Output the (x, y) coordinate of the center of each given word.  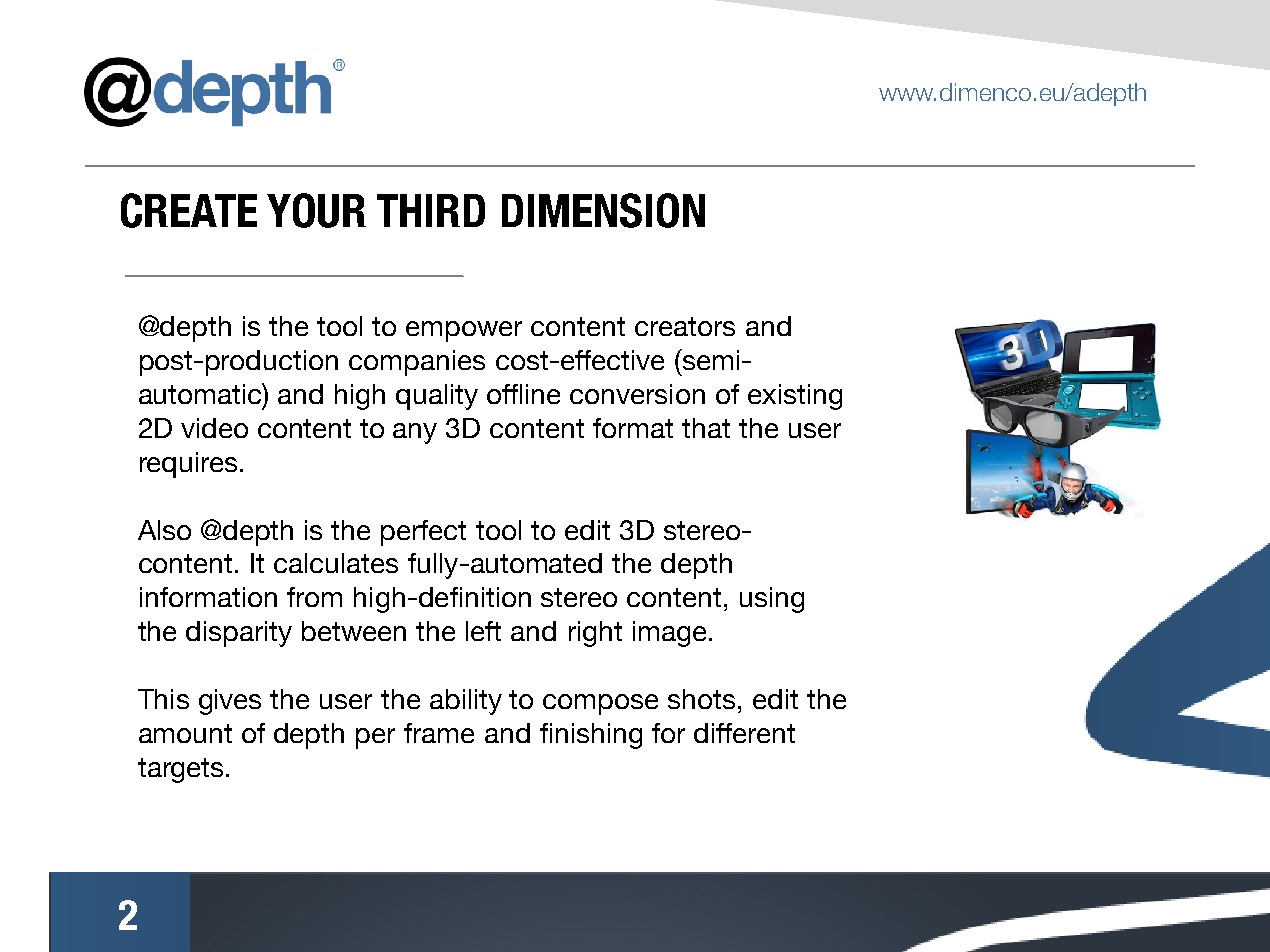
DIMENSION (603, 210)
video (214, 428)
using (772, 600)
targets (180, 770)
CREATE (189, 210)
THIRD (431, 210)
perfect (423, 533)
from (314, 597)
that (706, 428)
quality (437, 397)
